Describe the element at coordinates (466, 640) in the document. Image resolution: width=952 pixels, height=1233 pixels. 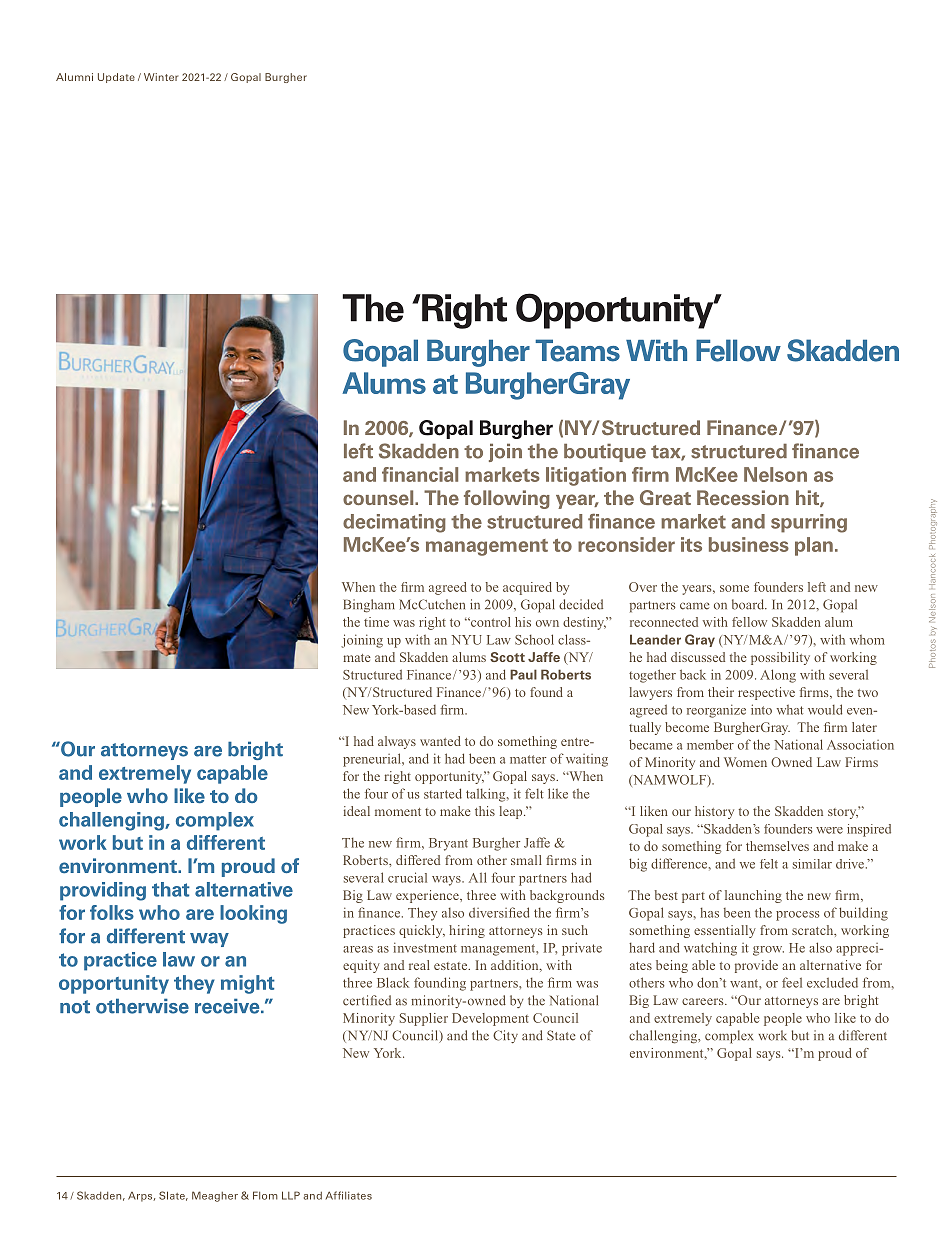
I see `NYU` at that location.
